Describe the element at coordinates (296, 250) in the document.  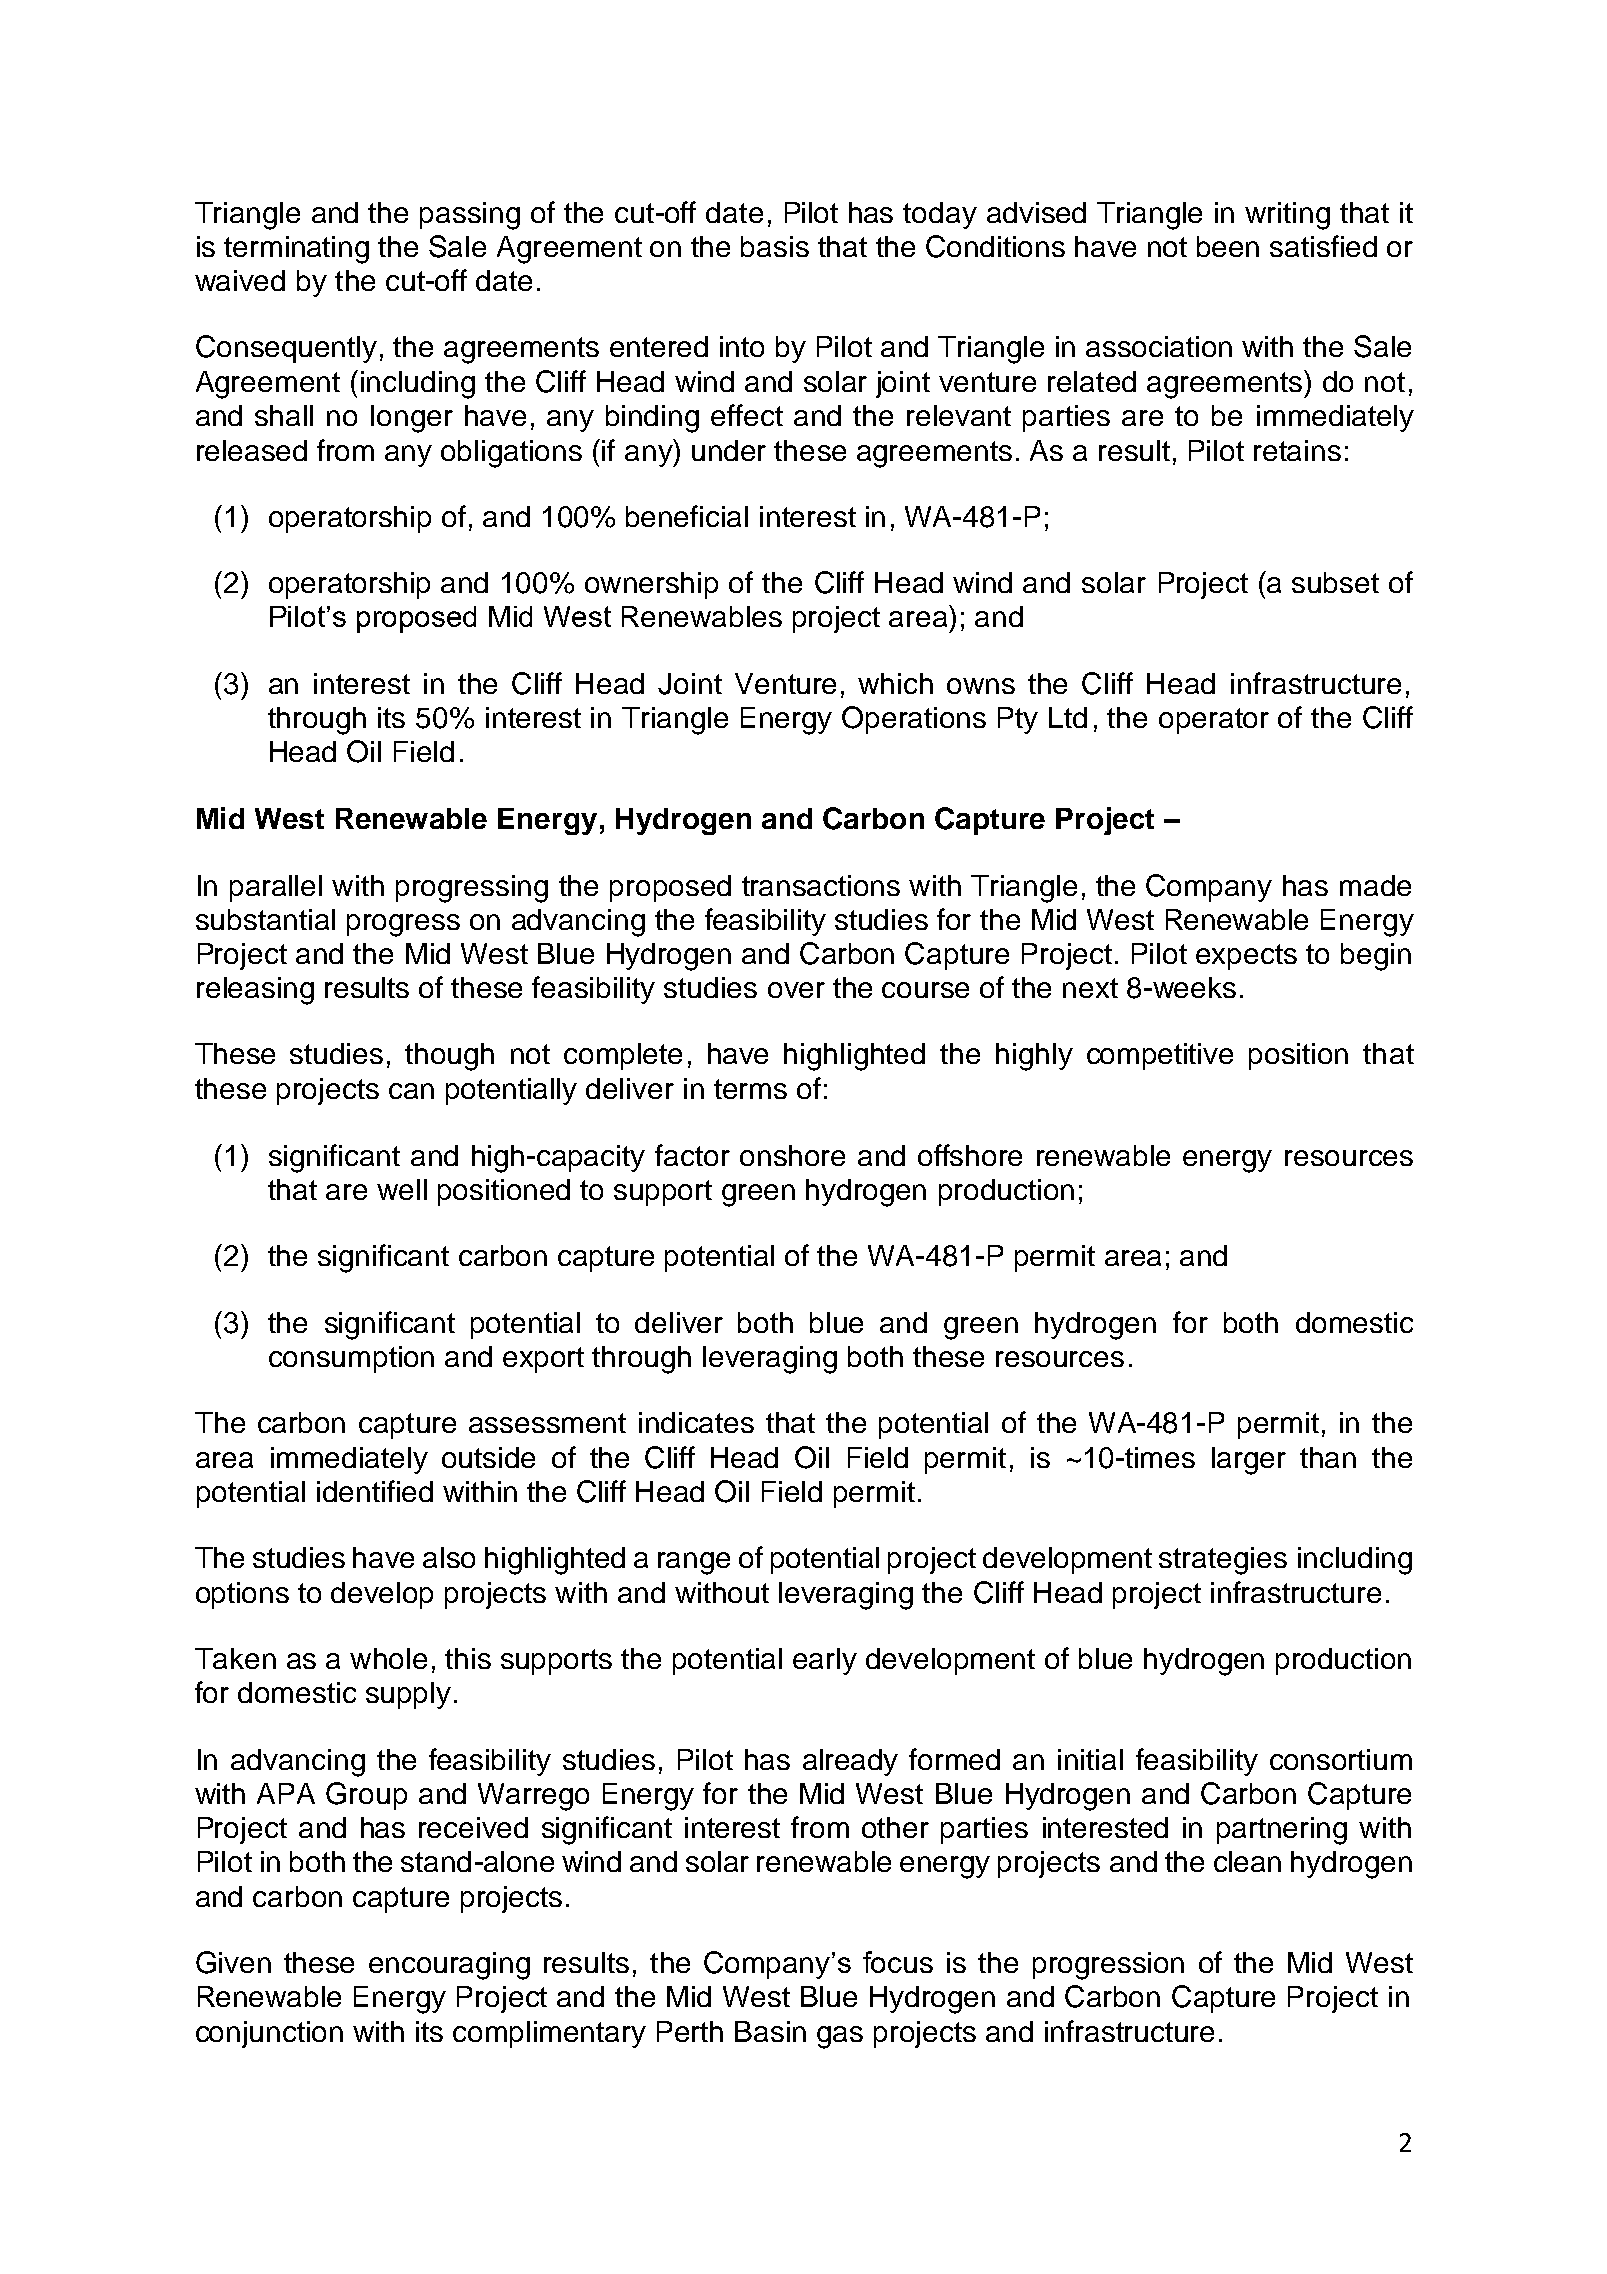
I see `terminating` at that location.
